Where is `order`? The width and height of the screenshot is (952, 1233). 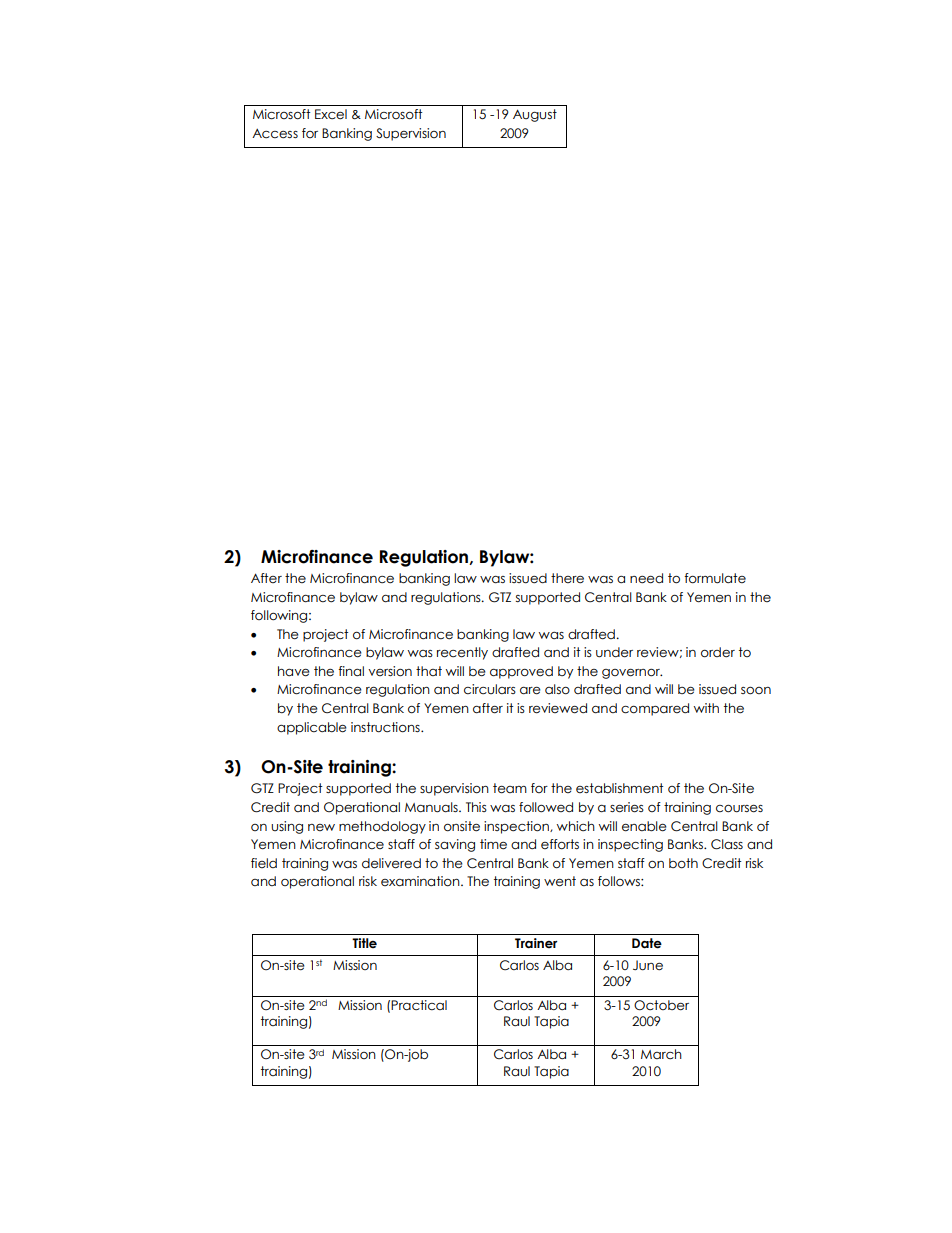 order is located at coordinates (718, 652).
